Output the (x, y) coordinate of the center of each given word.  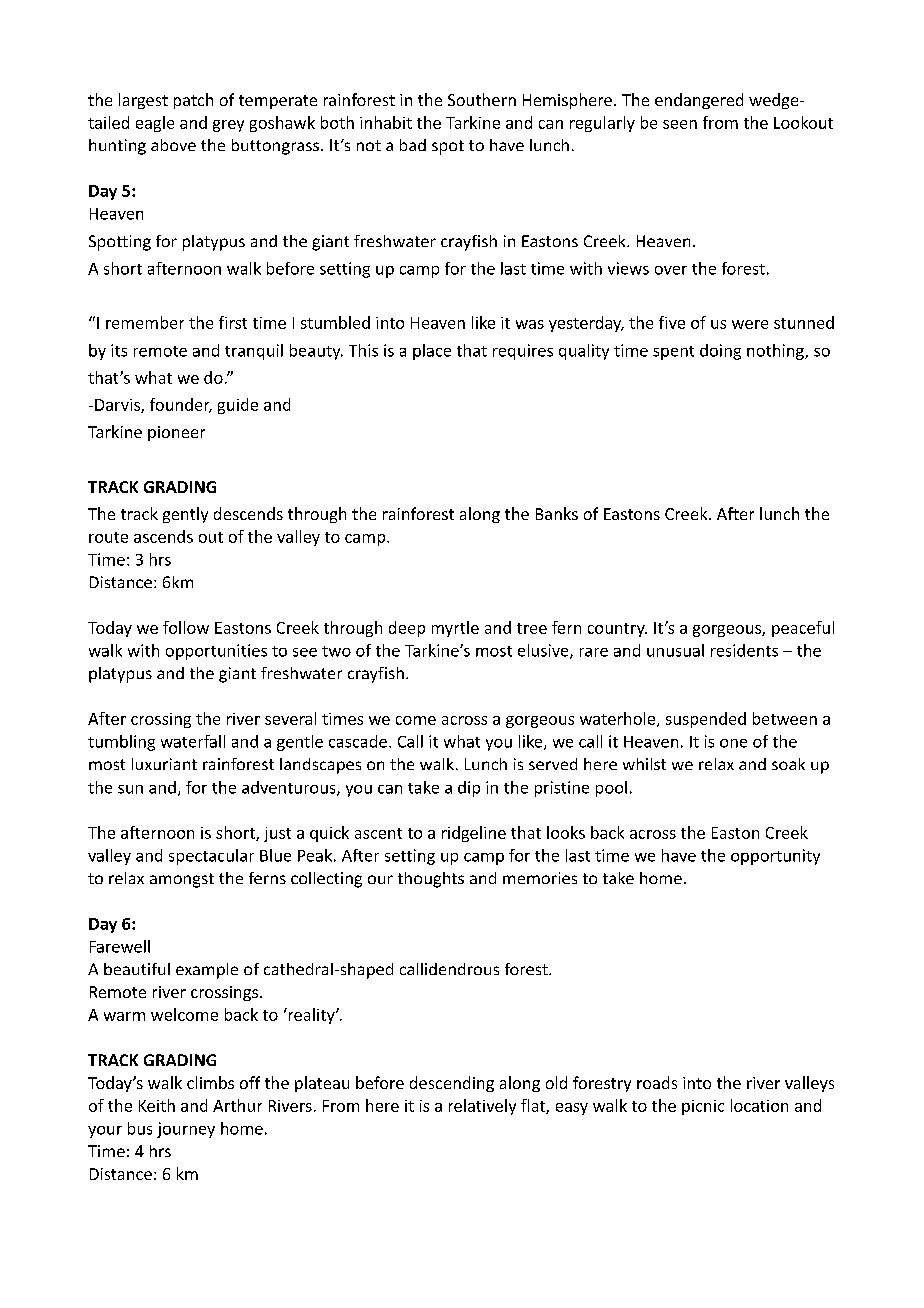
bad (413, 145)
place (432, 352)
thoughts (431, 880)
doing (720, 352)
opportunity (775, 857)
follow (186, 627)
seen (680, 124)
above (173, 145)
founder (181, 405)
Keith (157, 1105)
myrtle (455, 629)
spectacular (211, 857)
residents (744, 650)
